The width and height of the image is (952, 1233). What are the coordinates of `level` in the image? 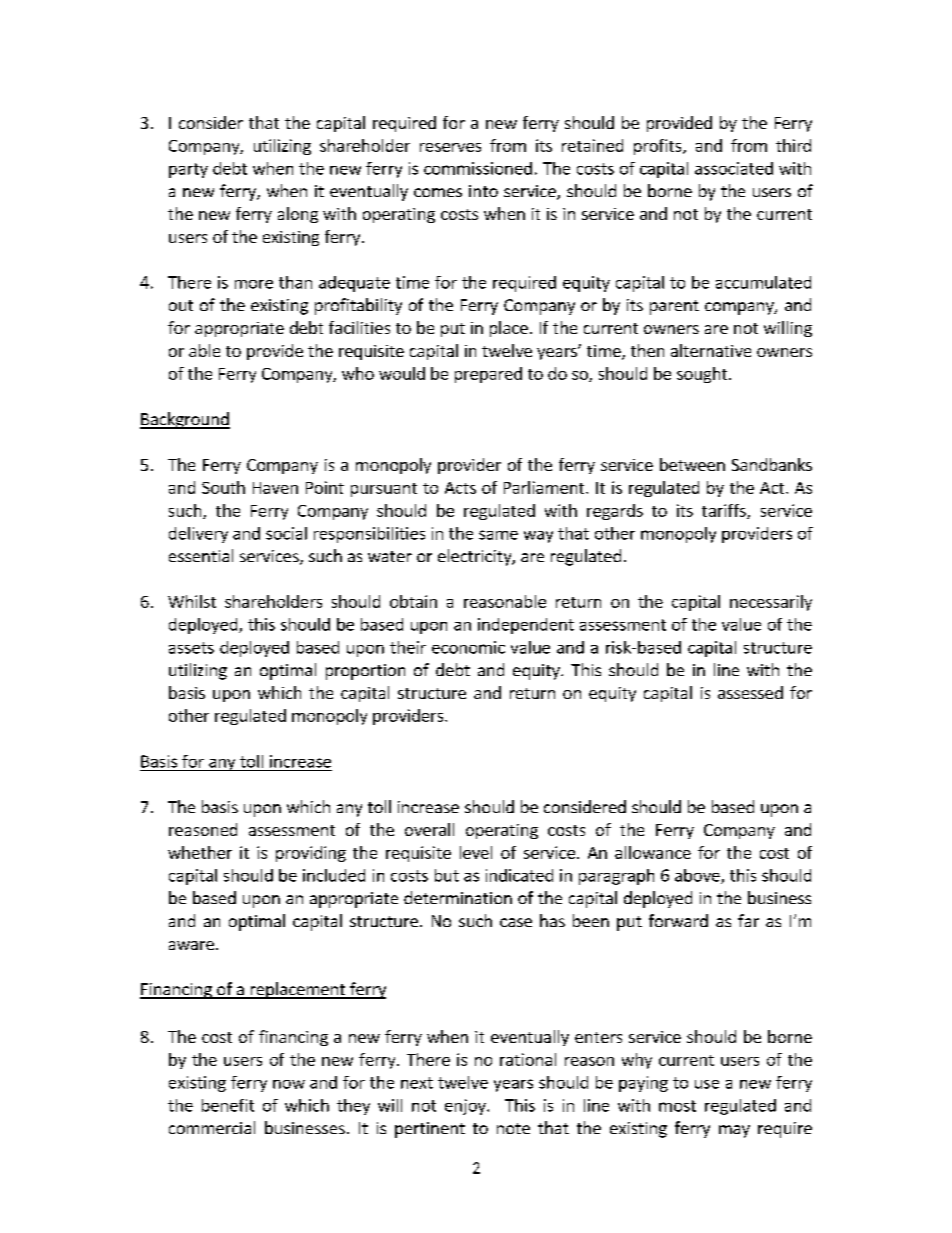 It's located at (476, 852).
